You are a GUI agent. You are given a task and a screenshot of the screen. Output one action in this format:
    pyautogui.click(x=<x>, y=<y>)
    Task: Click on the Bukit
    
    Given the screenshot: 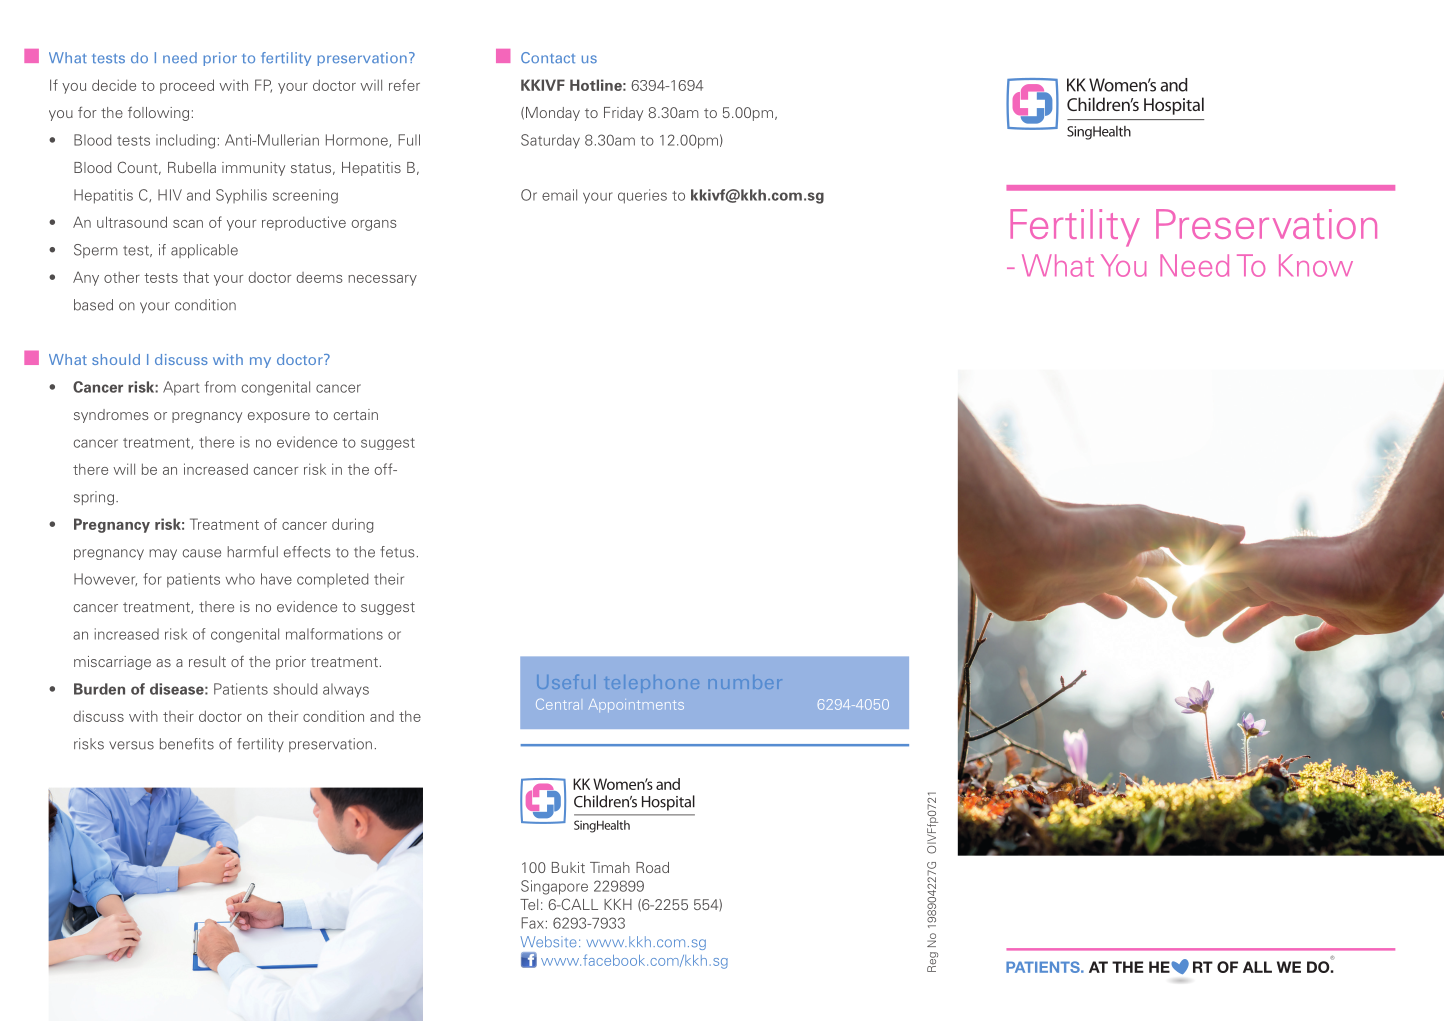 What is the action you would take?
    pyautogui.click(x=568, y=867)
